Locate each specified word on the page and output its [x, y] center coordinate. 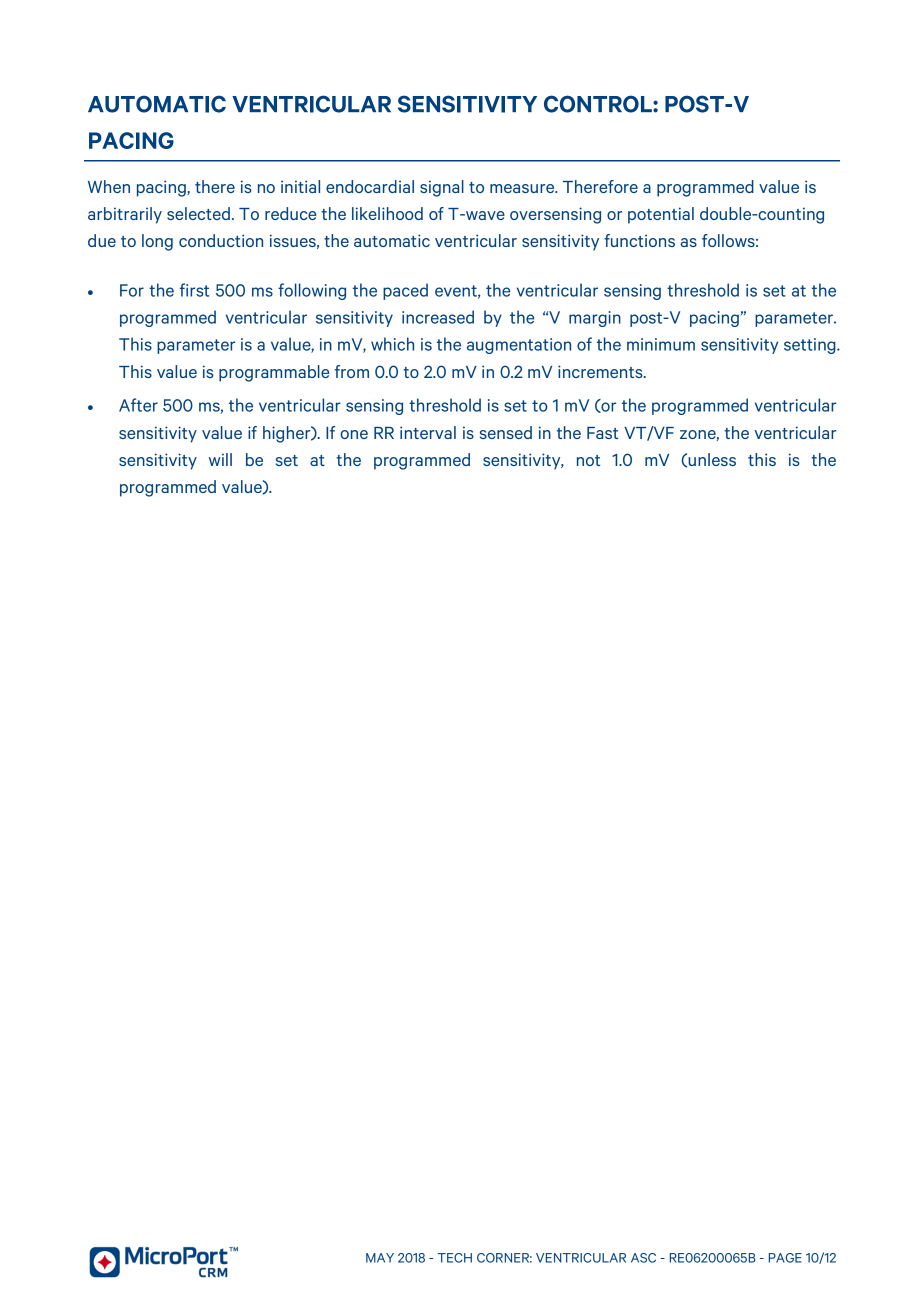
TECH [455, 1258]
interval [428, 432]
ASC [643, 1258]
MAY [380, 1258]
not [588, 460]
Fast [602, 433]
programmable [274, 373]
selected [198, 213]
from [352, 371]
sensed [506, 432]
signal [442, 188]
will [220, 459]
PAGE [785, 1258]
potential [661, 215]
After [138, 405]
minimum [661, 344]
